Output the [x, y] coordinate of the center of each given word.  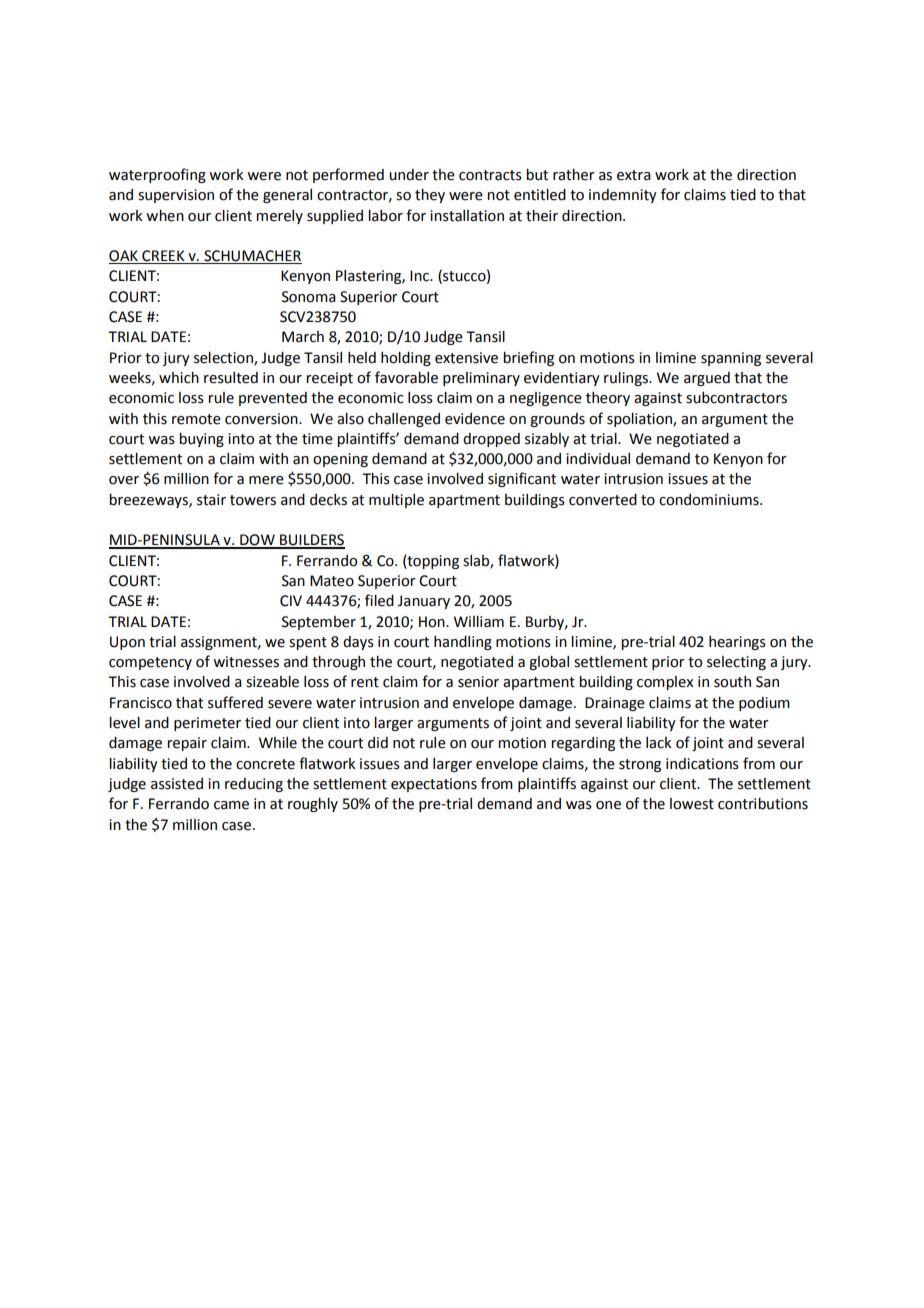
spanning [731, 359]
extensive [466, 358]
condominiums [710, 500]
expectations [434, 785]
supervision [176, 196]
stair [211, 500]
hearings [737, 643]
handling [463, 643]
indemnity [623, 196]
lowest [692, 804]
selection [224, 358]
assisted [177, 784]
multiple [396, 501]
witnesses [246, 662]
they [430, 196]
